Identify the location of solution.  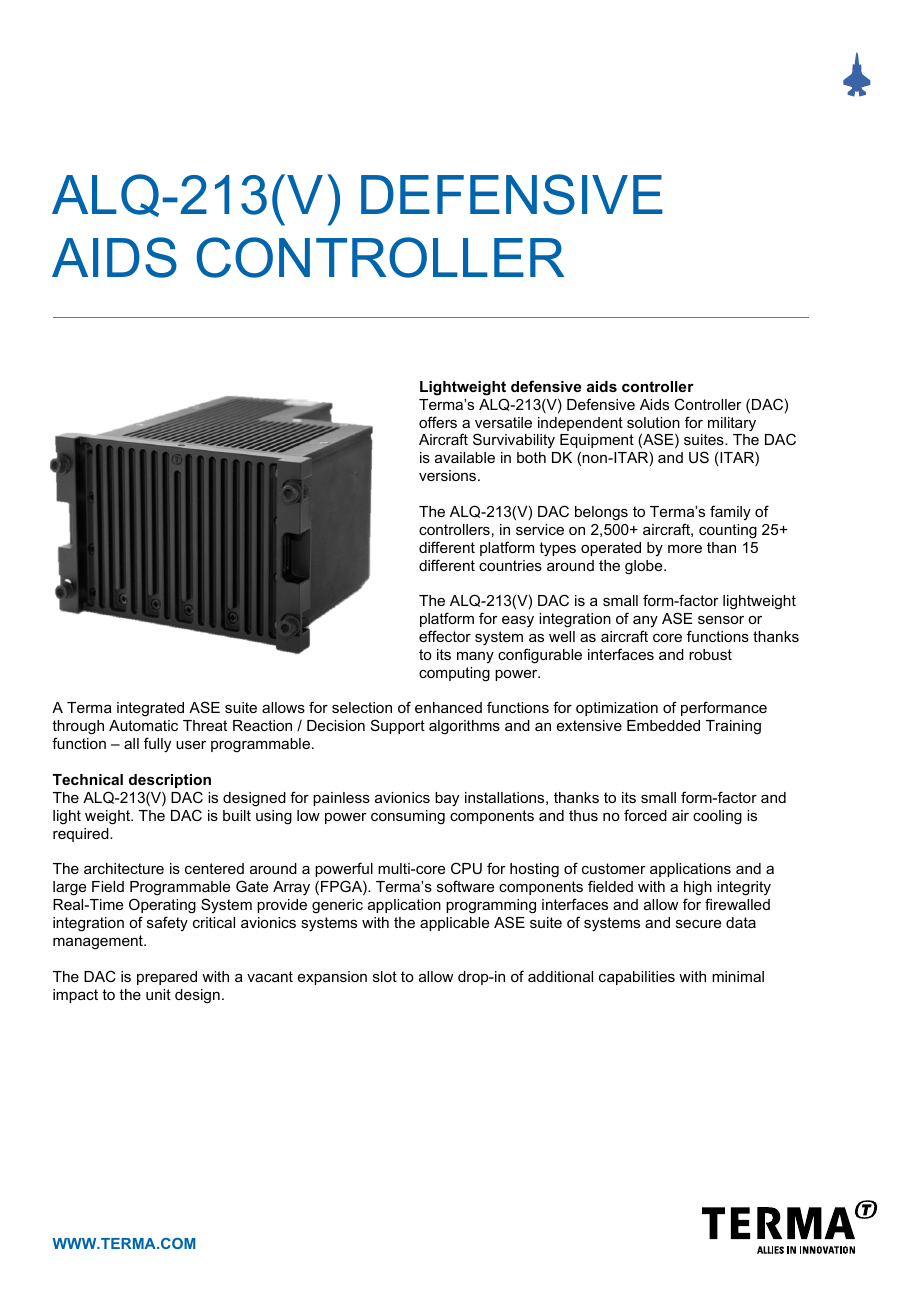
(653, 422).
